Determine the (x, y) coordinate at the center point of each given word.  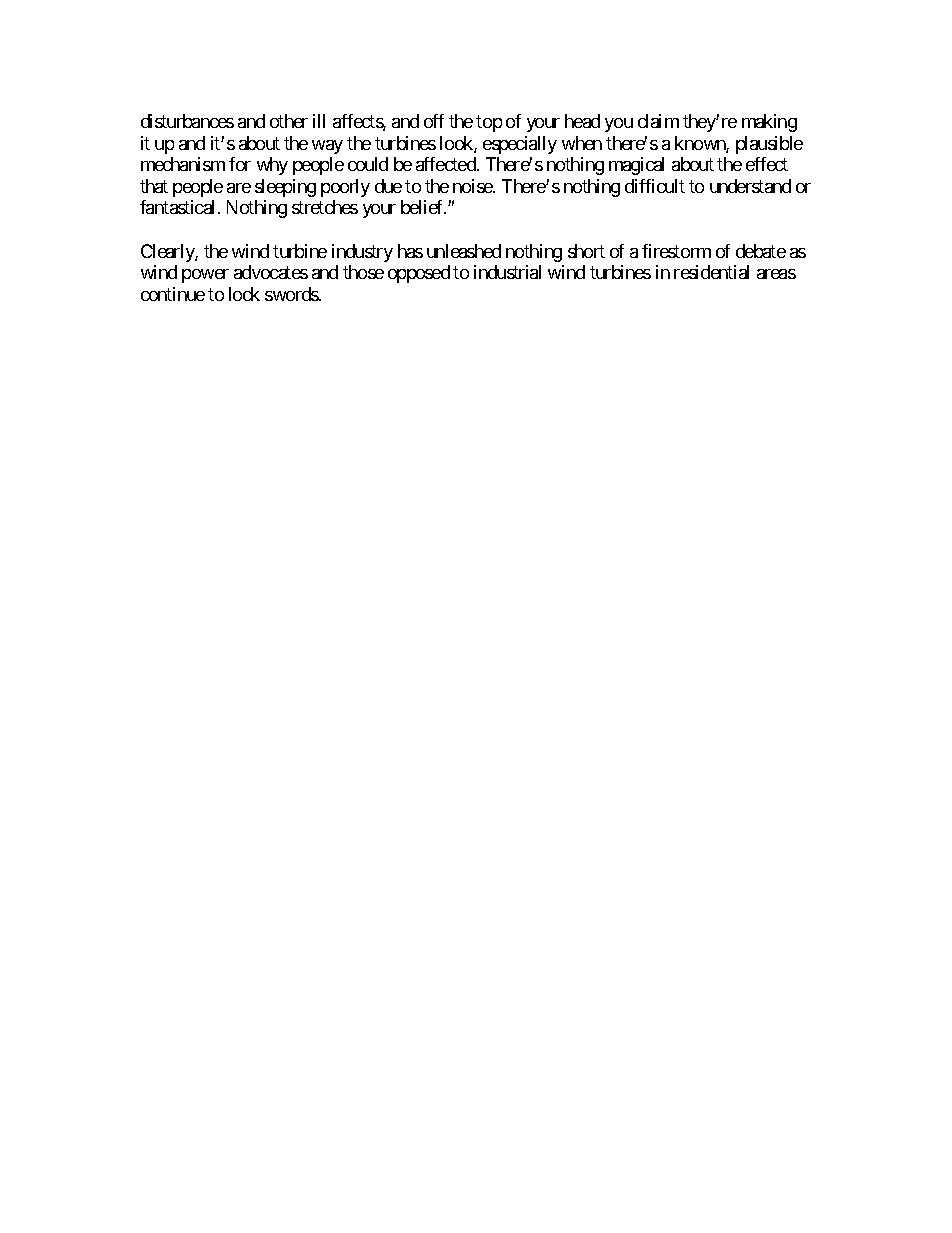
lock (244, 294)
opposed (419, 274)
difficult (655, 186)
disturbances (187, 121)
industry (362, 253)
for (240, 164)
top (489, 124)
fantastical (179, 207)
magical (636, 166)
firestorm (676, 251)
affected (447, 164)
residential (711, 272)
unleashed (464, 251)
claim (658, 121)
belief (423, 207)
